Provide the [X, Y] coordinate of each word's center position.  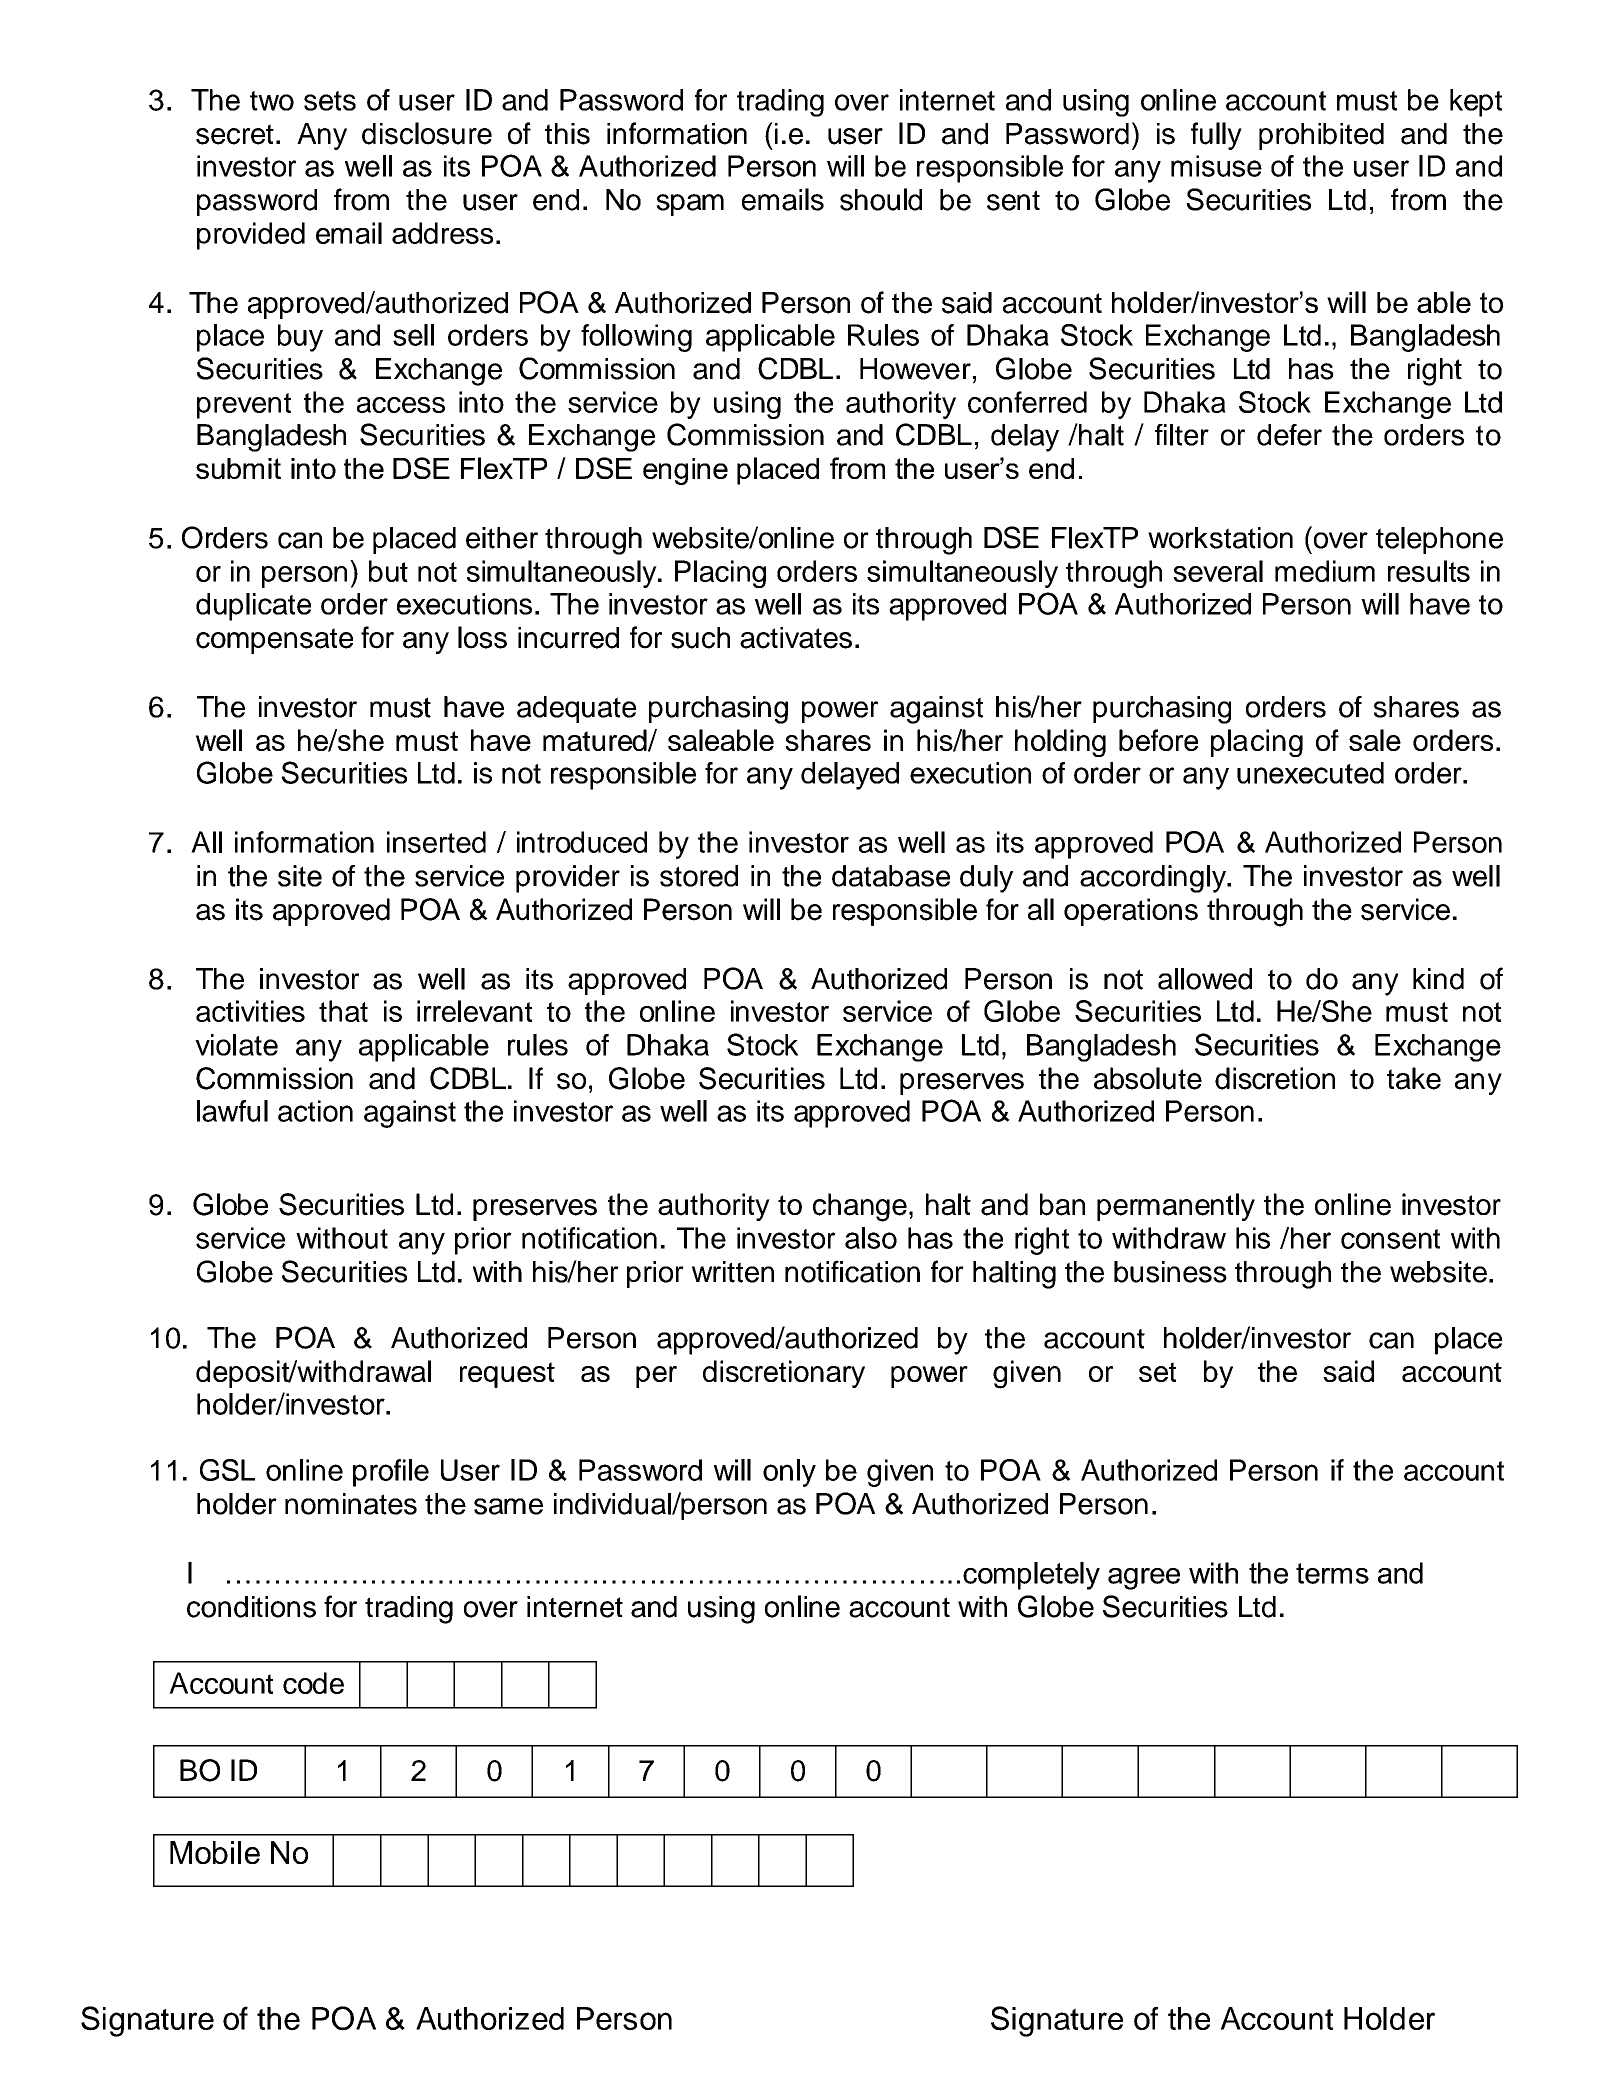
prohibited [1321, 136]
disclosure [427, 133]
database [891, 876]
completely [1031, 1576]
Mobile [215, 1852]
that [343, 1011]
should [881, 199]
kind [1438, 979]
